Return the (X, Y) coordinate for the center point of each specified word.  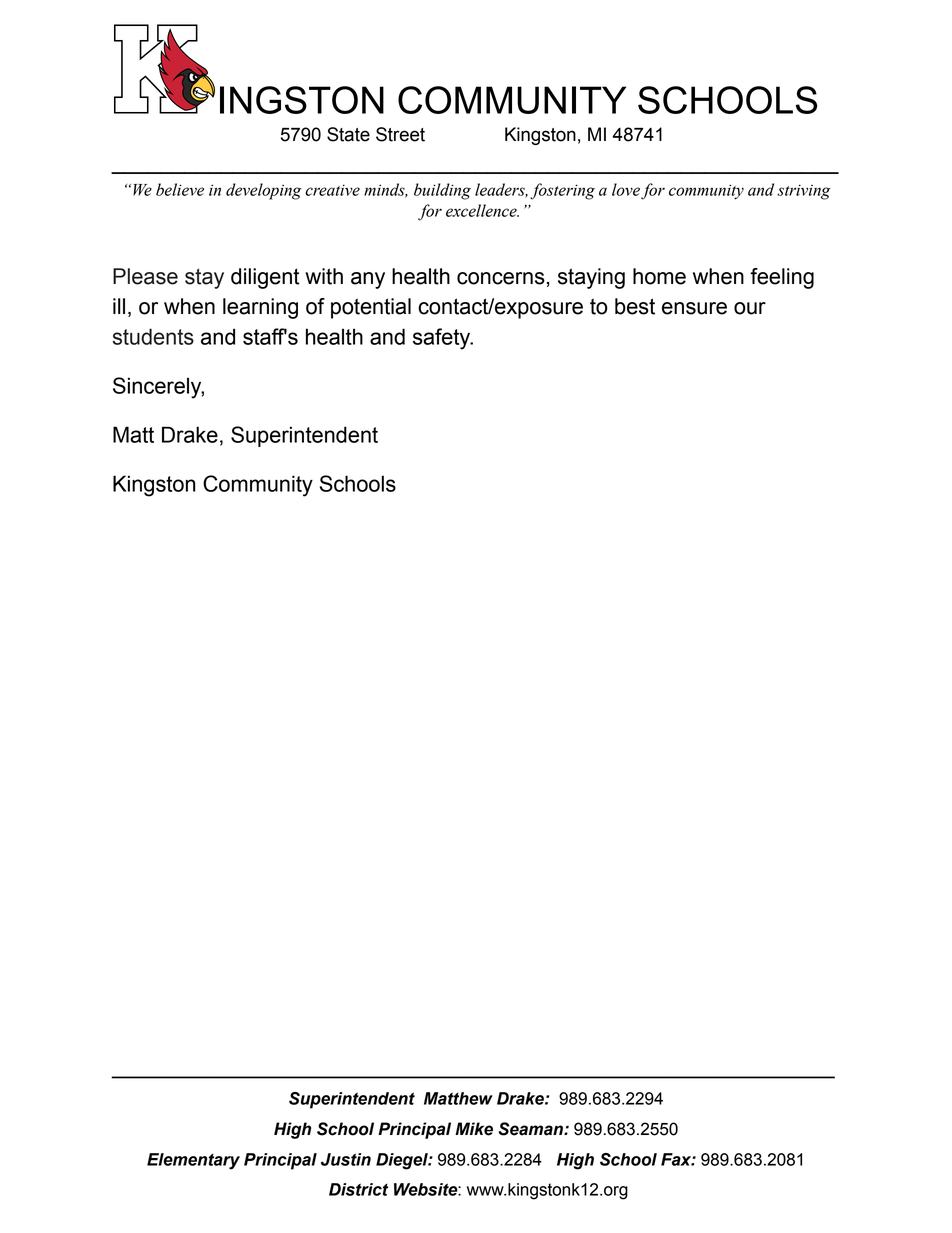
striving (804, 192)
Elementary (193, 1161)
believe (180, 189)
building (442, 191)
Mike (474, 1129)
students (153, 336)
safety (443, 339)
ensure (694, 308)
